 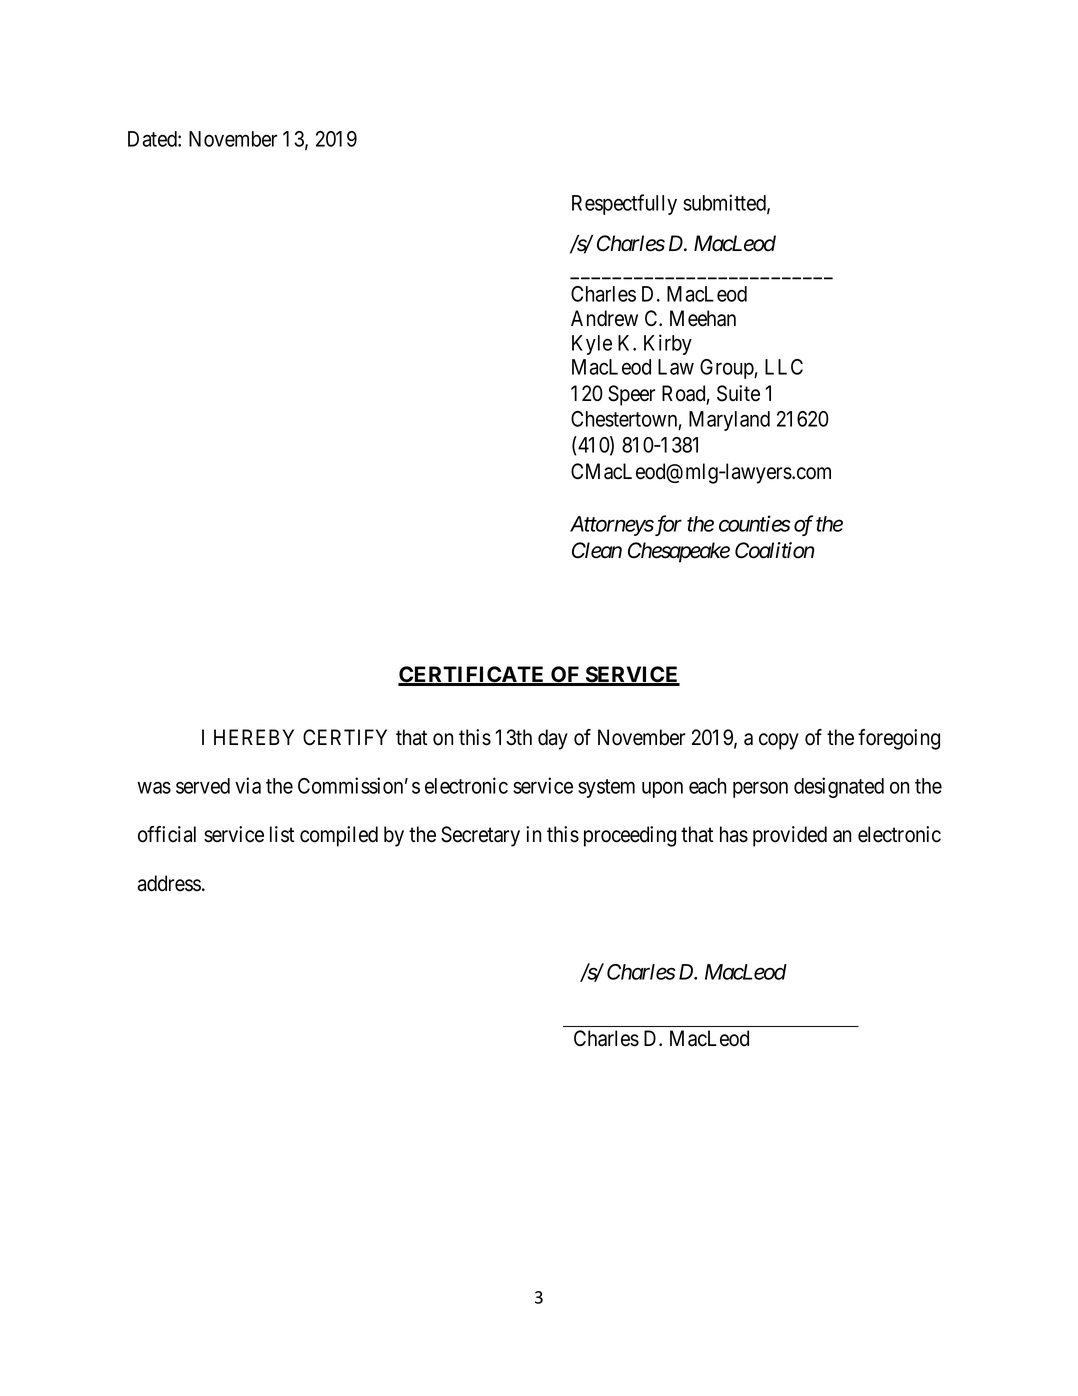 I want to click on HEREBY, so click(x=254, y=737).
